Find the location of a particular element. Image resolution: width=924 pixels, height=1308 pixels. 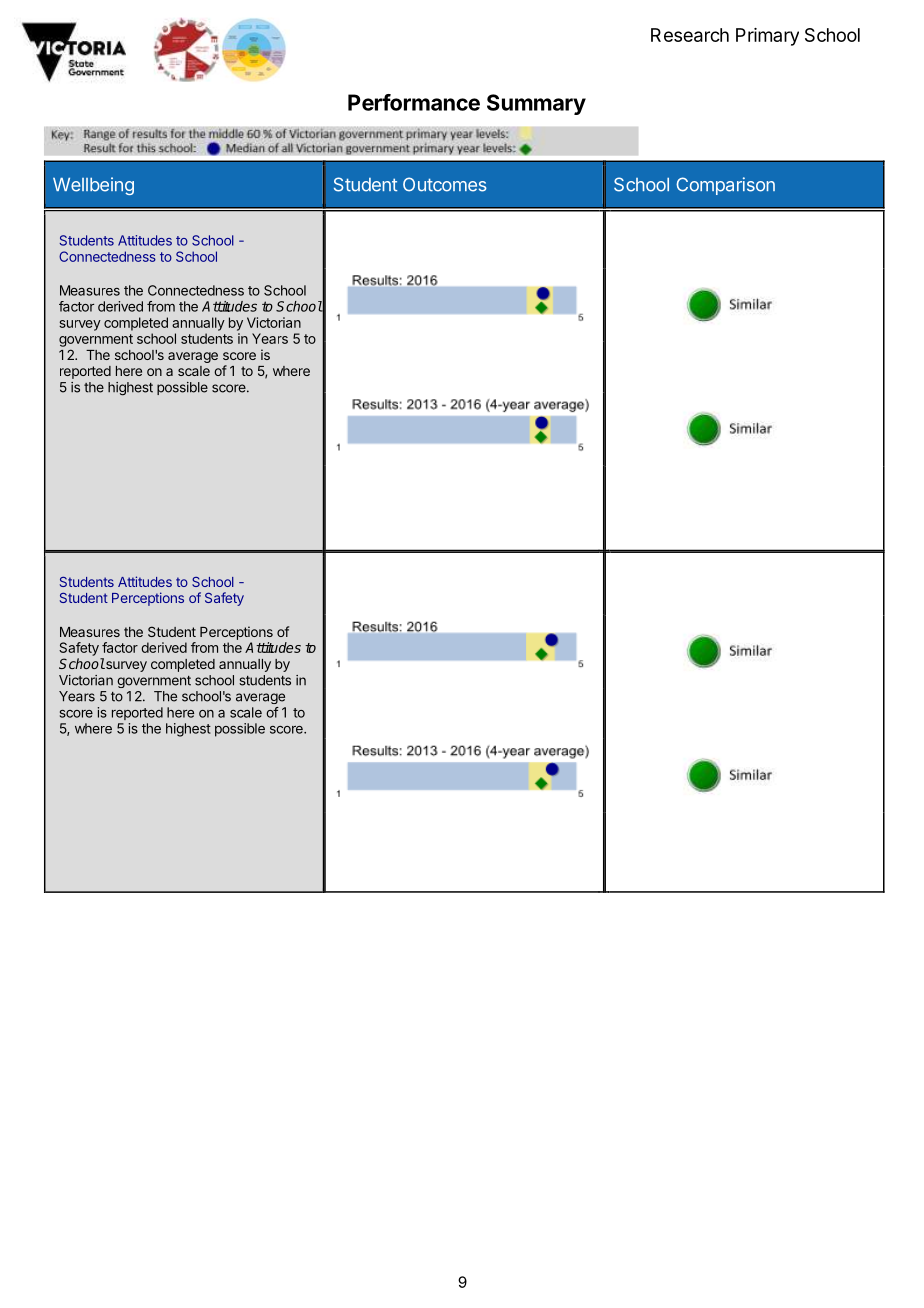

Comparison is located at coordinates (725, 186).
